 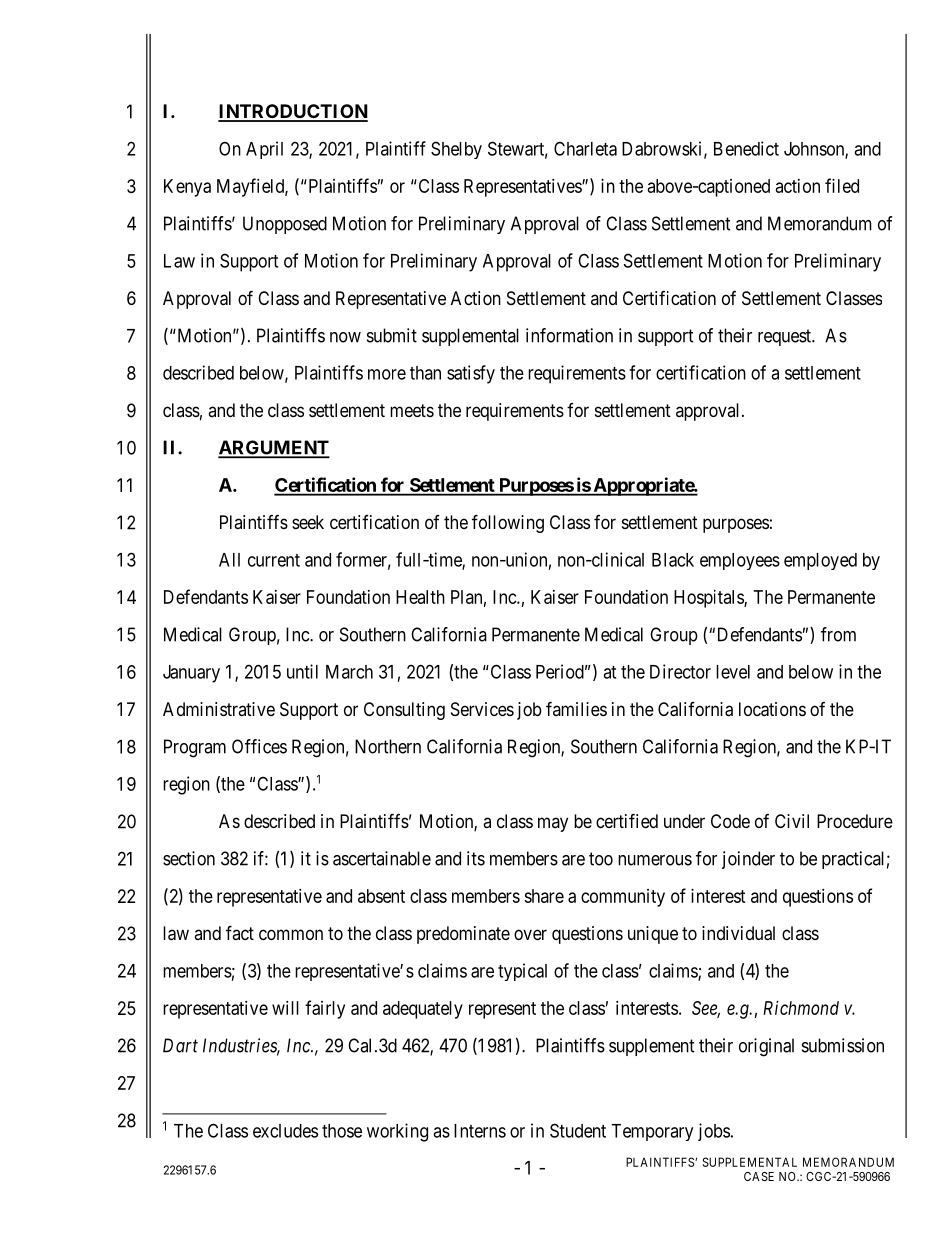 I want to click on Interns, so click(x=480, y=1131).
